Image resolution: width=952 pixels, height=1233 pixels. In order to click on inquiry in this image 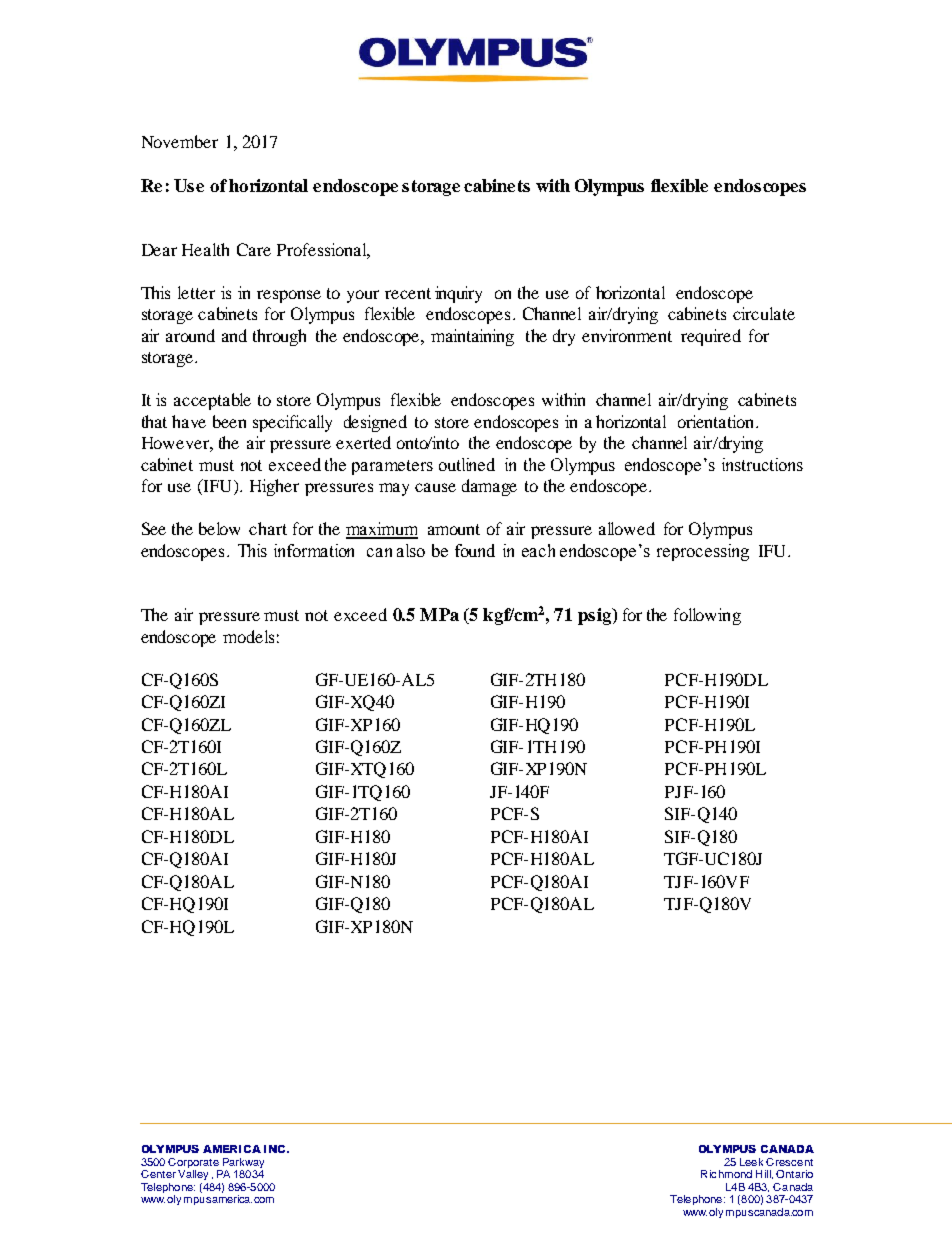, I will do `click(458, 294)`.
